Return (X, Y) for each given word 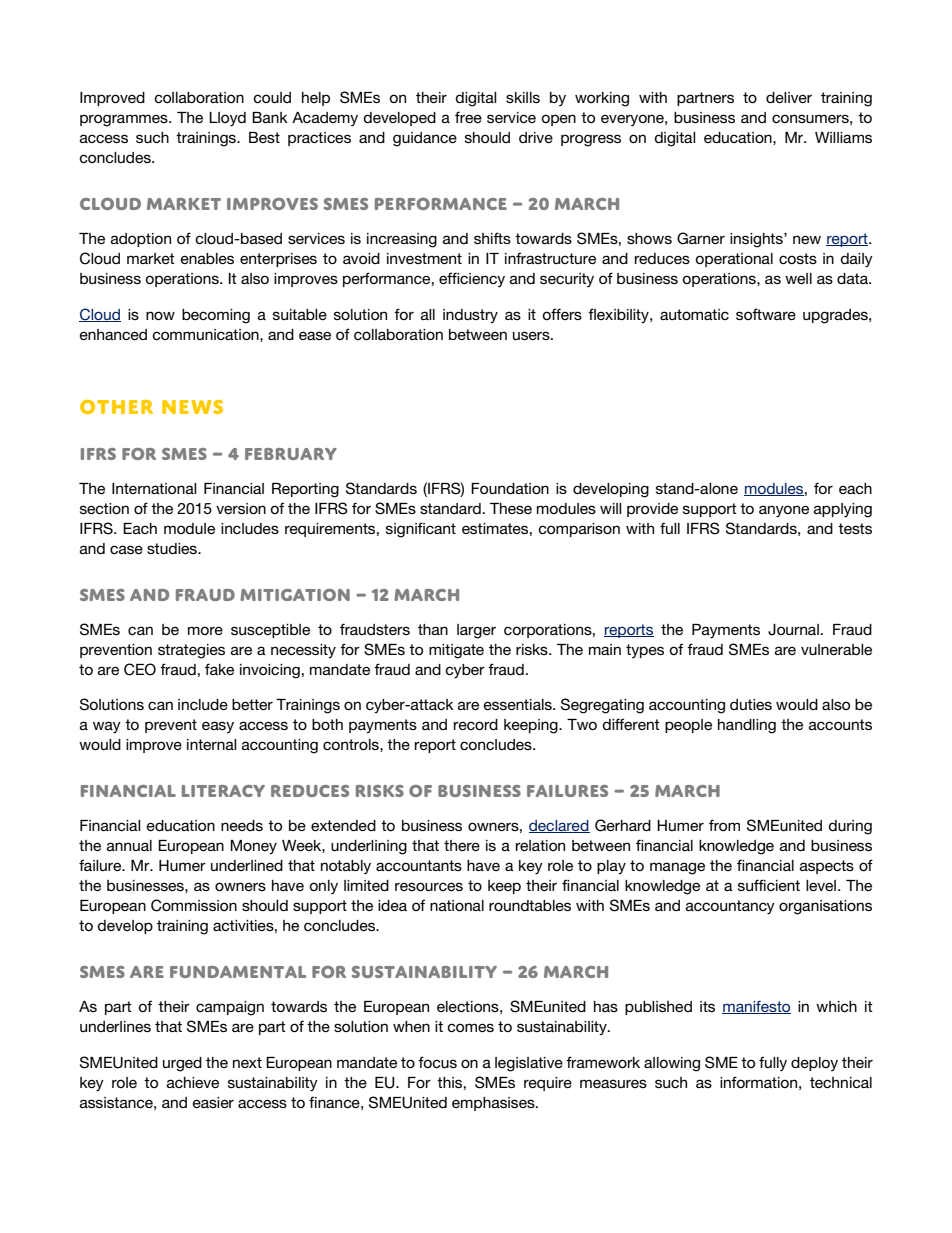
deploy (814, 1064)
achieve (193, 1082)
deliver (789, 97)
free (468, 117)
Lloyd (227, 119)
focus (437, 1062)
